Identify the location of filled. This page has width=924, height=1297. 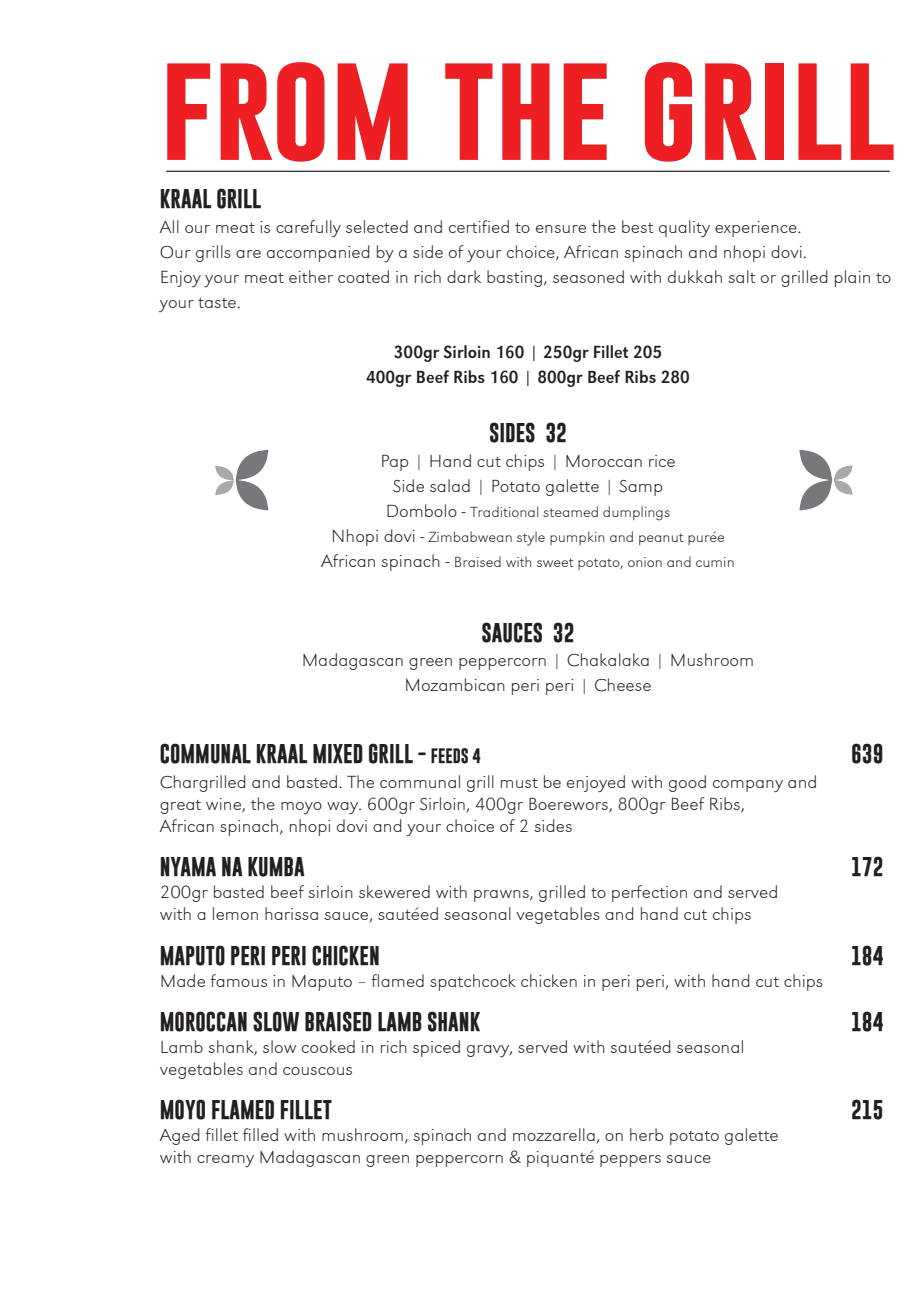
(260, 1134).
